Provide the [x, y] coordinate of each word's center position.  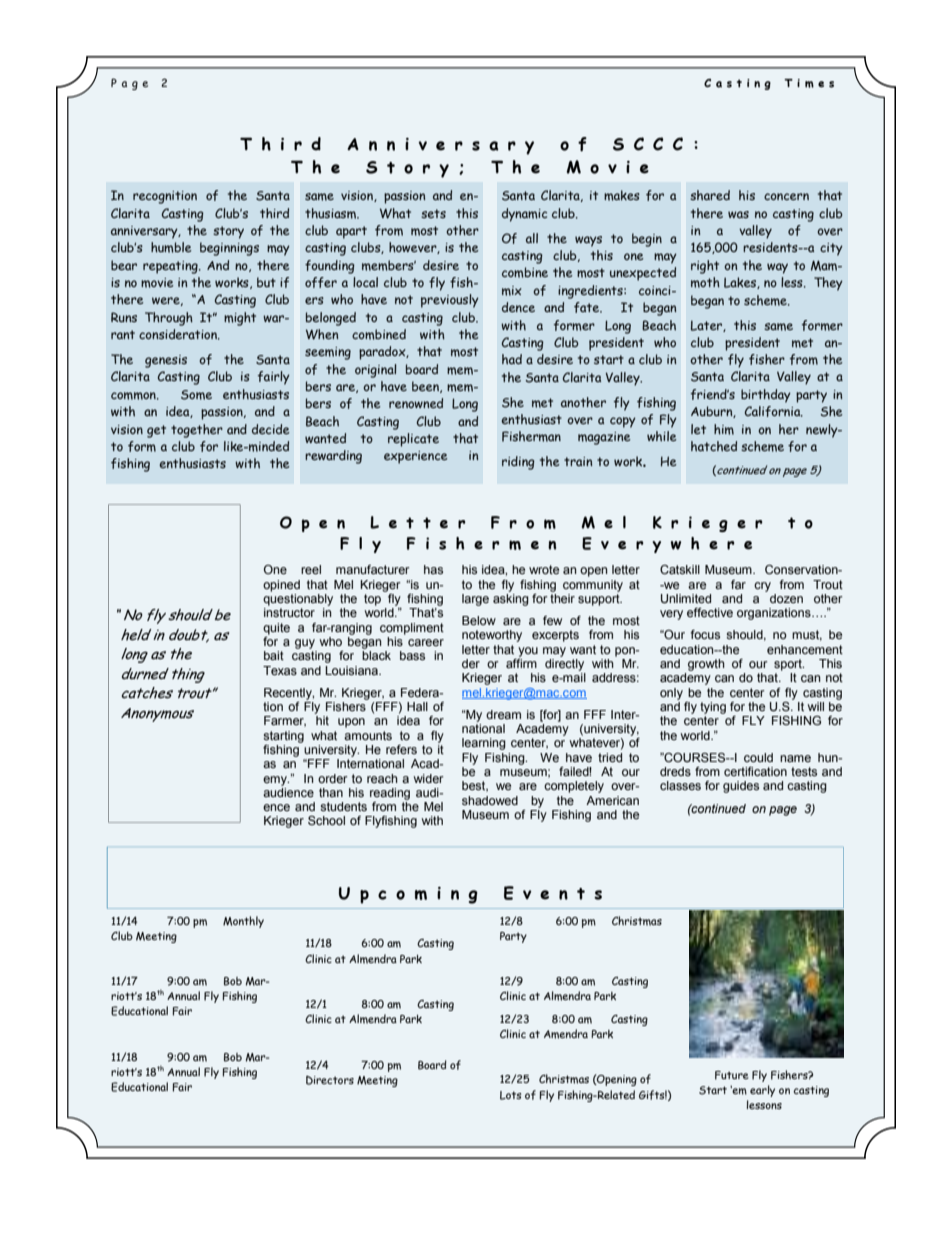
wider [429, 778]
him [724, 429]
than [331, 792]
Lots [510, 1095]
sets [433, 213]
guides [741, 787]
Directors [330, 1080]
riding [518, 463]
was [738, 214]
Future [732, 1075]
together [197, 431]
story [228, 232]
